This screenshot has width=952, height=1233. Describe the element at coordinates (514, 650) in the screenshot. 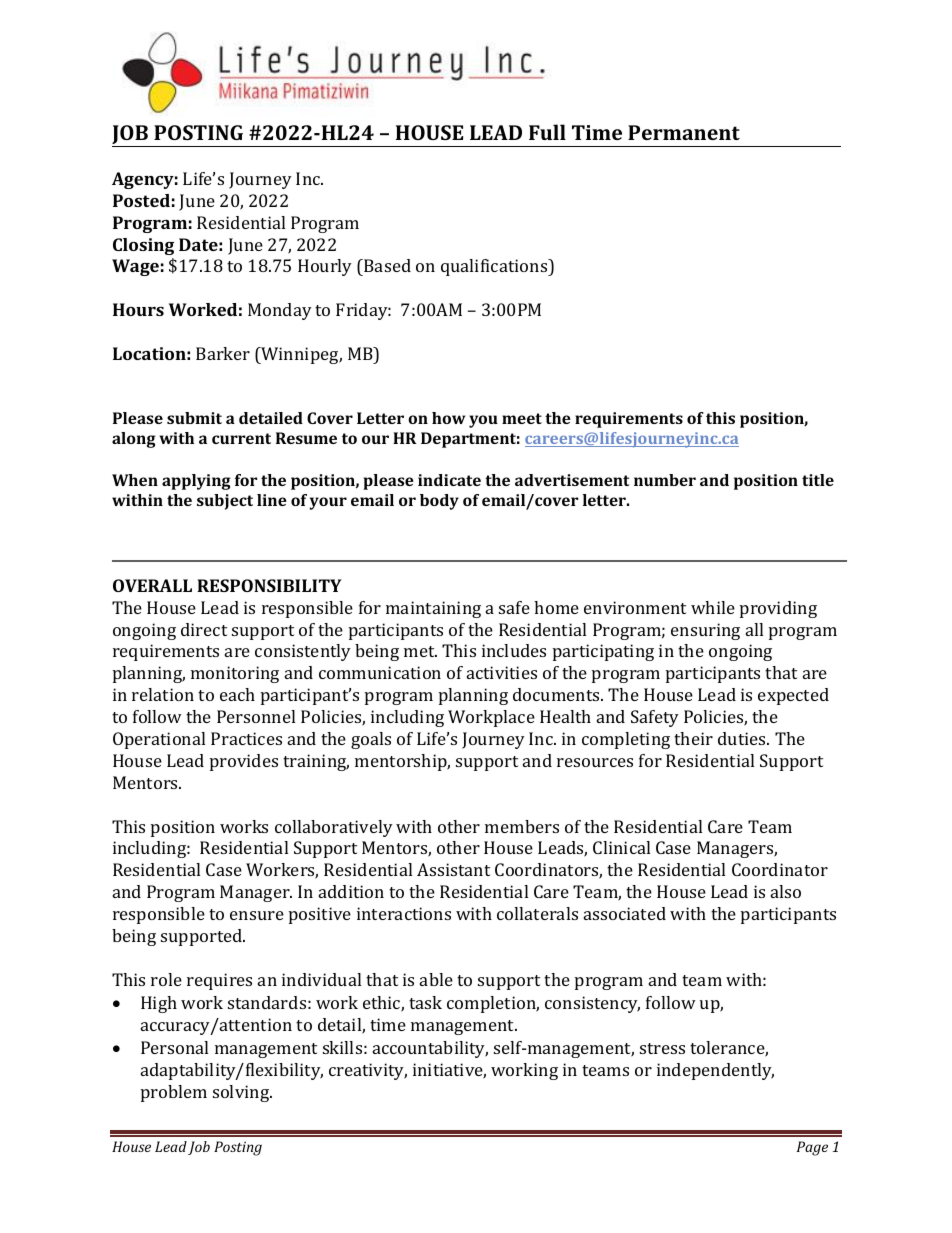

I see `includes` at that location.
